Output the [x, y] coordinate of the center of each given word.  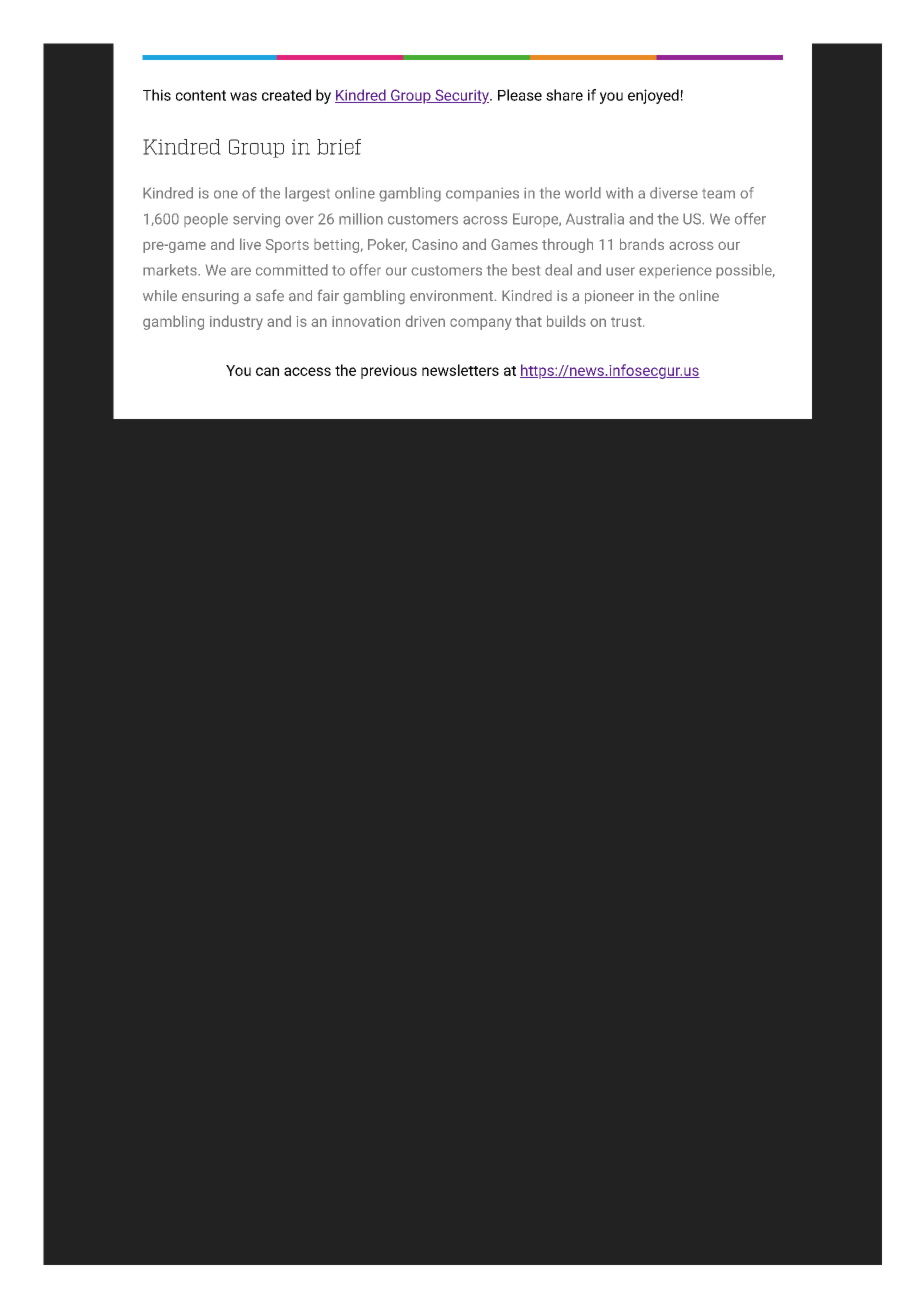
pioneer [609, 297]
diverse [674, 193]
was [243, 96]
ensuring [210, 297]
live [250, 244]
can [267, 371]
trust [627, 322]
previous [389, 372]
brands [642, 244]
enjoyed [653, 96]
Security [462, 96]
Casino [435, 244]
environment [452, 296]
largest [307, 194]
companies [482, 194]
